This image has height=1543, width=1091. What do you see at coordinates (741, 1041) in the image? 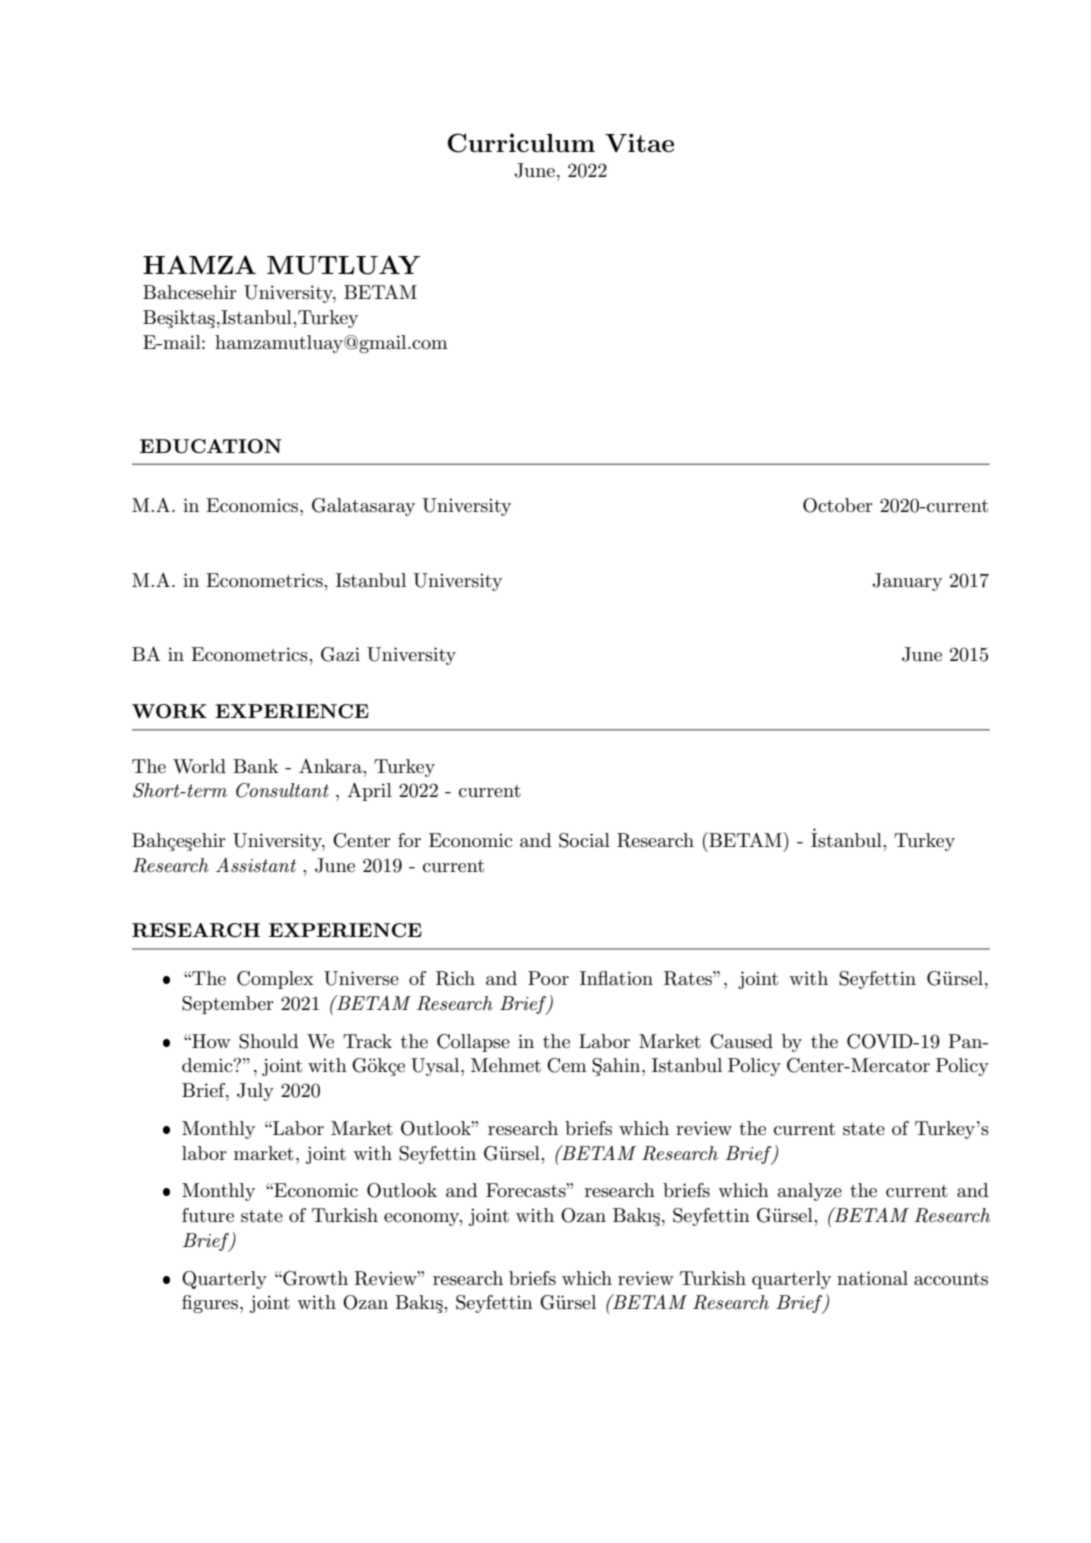
I see `Caused` at bounding box center [741, 1041].
